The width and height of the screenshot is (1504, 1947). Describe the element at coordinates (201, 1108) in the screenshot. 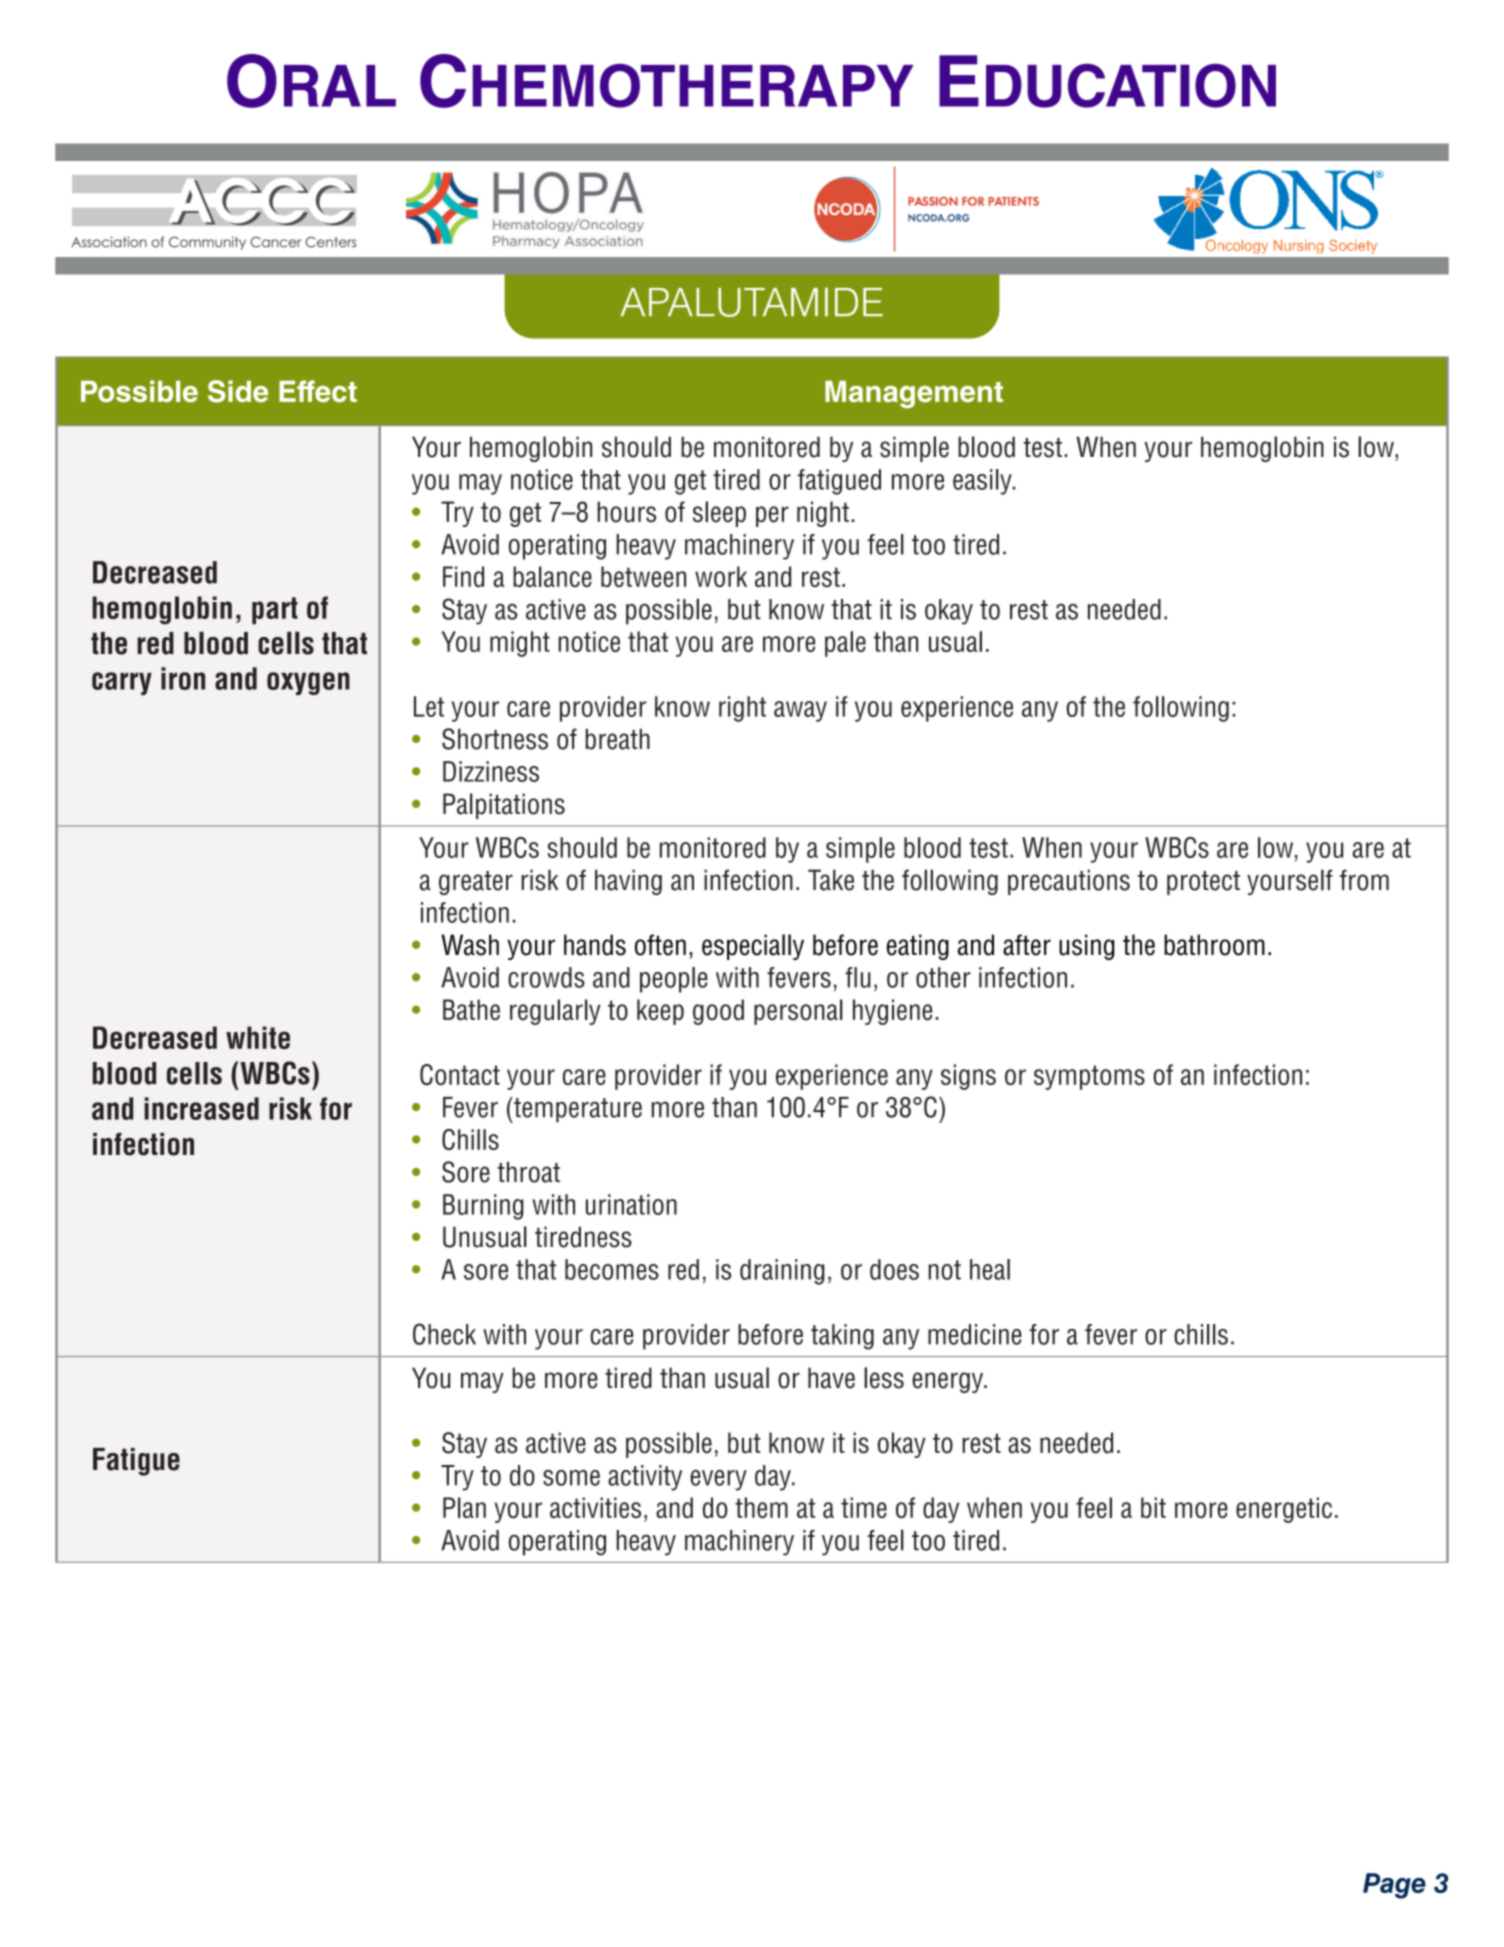

I see `increased` at that location.
